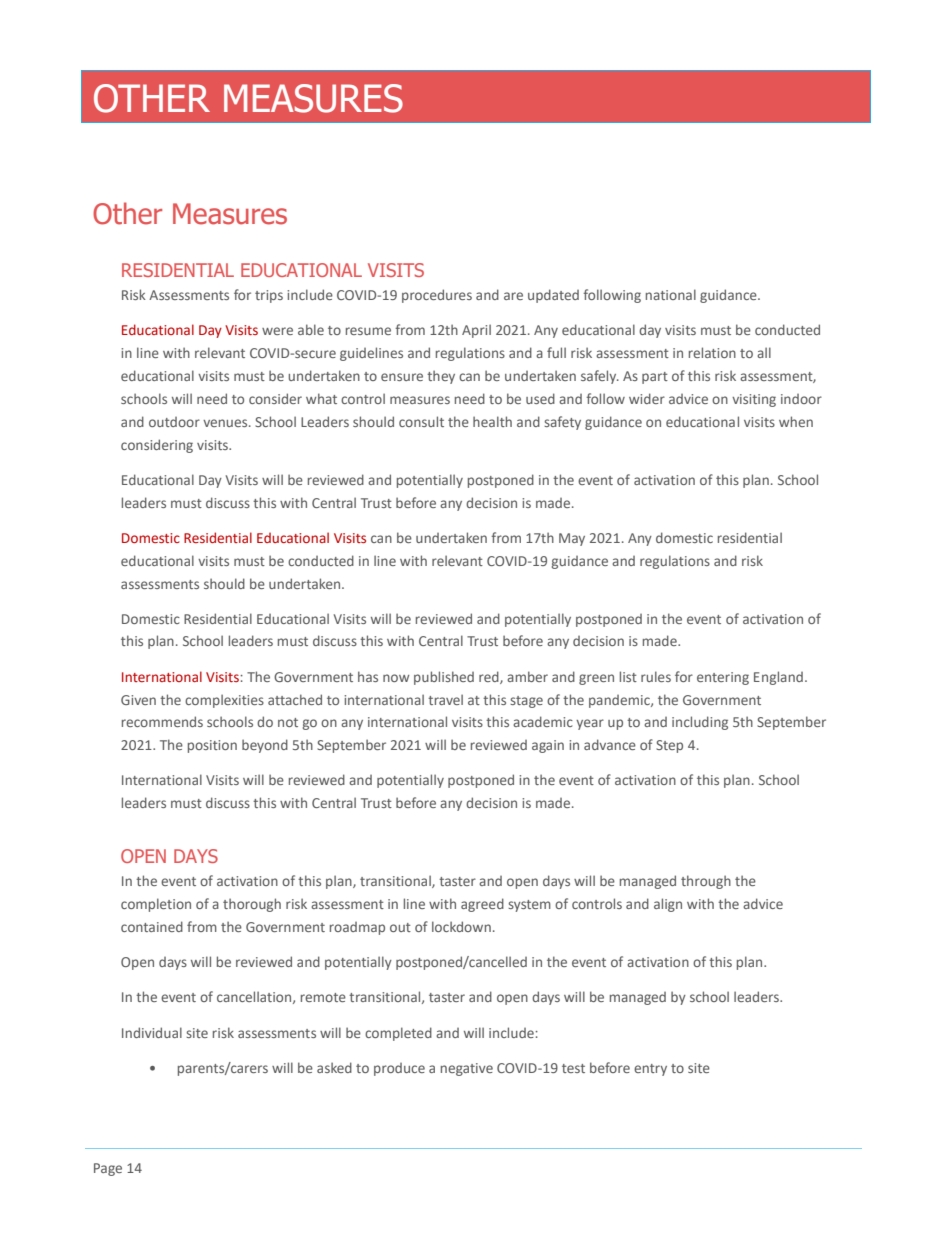 This document has width=952, height=1233. Describe the element at coordinates (476, 331) in the document. I see `April` at that location.
